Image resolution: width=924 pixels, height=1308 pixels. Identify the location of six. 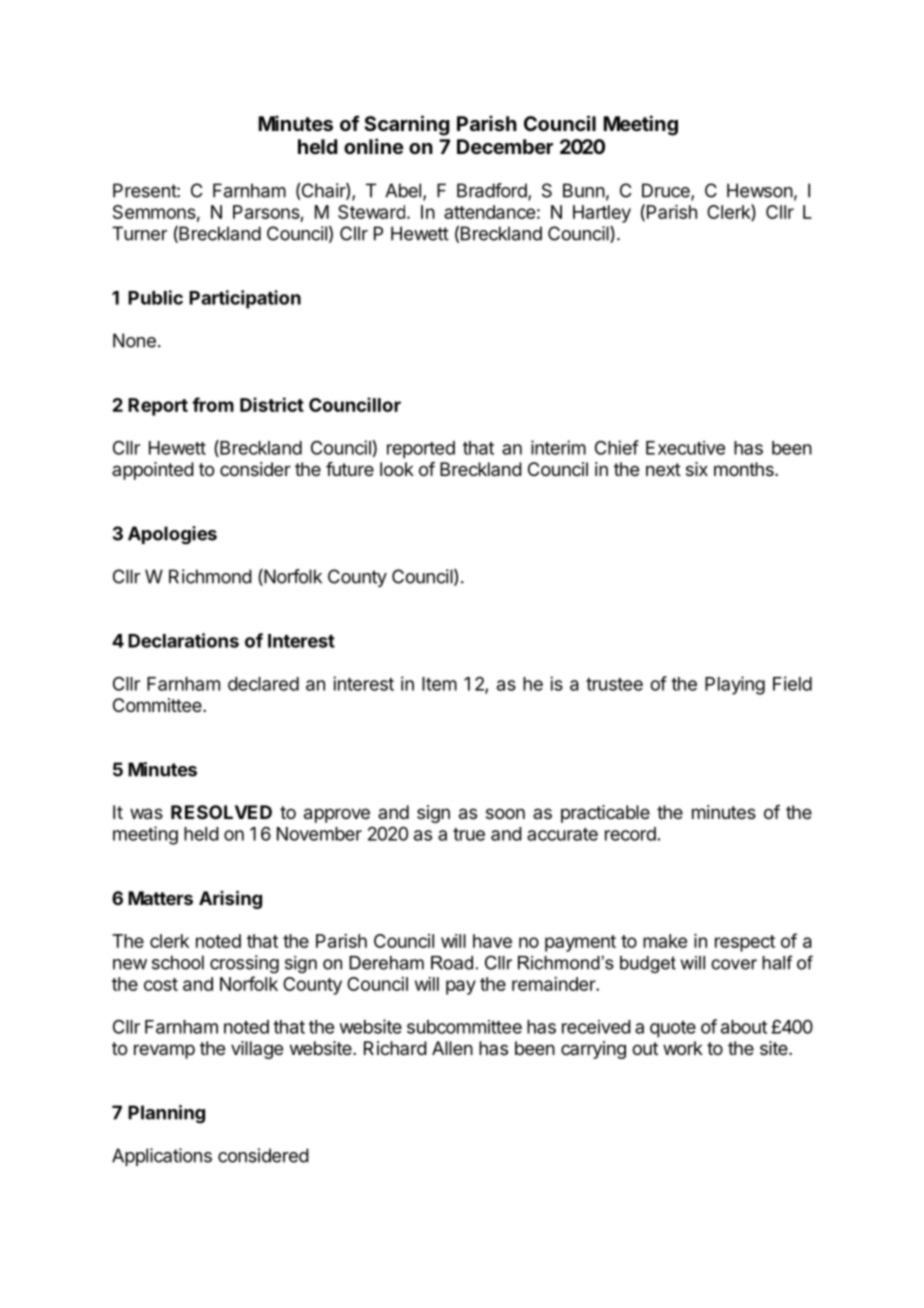
(697, 469).
